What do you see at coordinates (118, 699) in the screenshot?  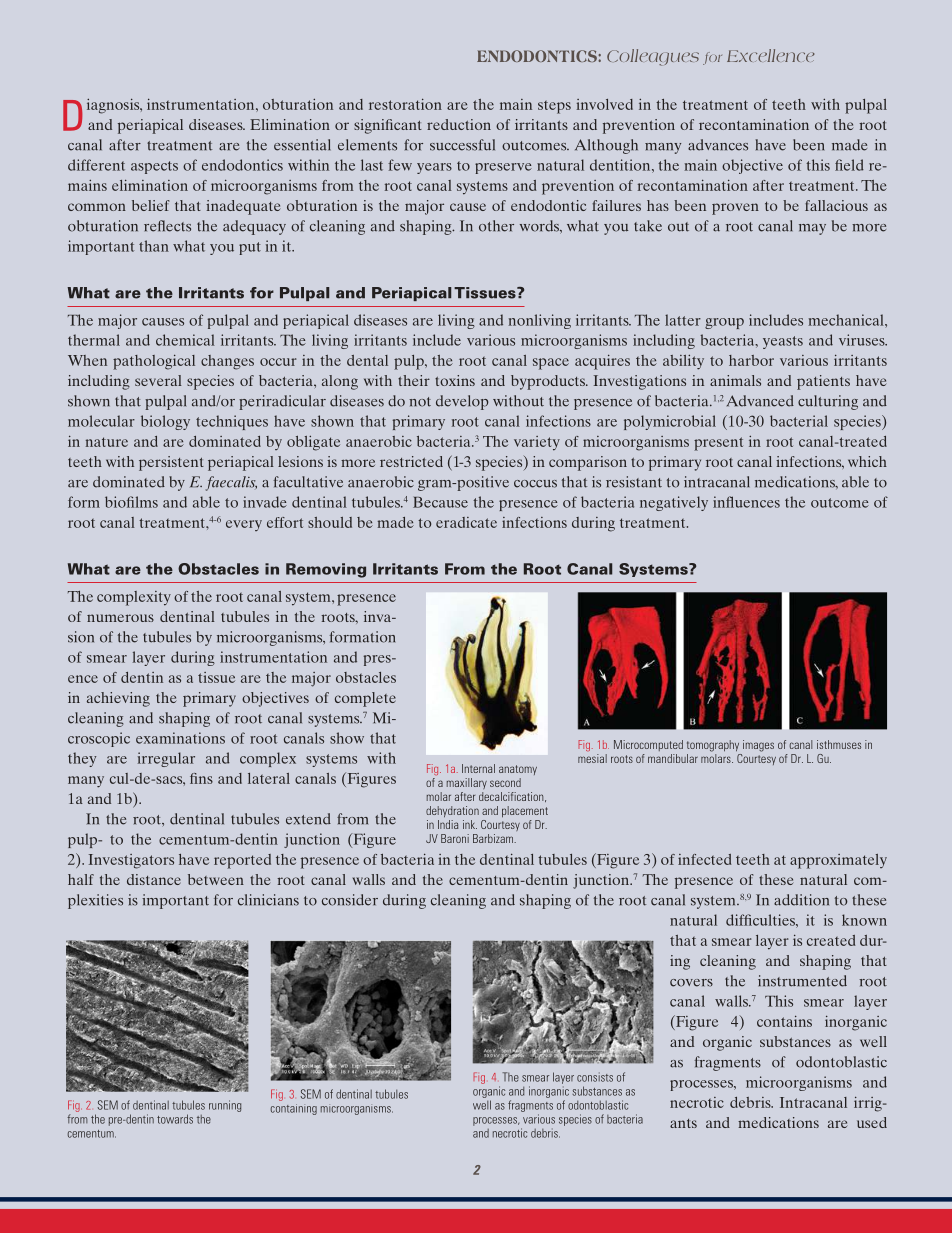 I see `achieving` at bounding box center [118, 699].
